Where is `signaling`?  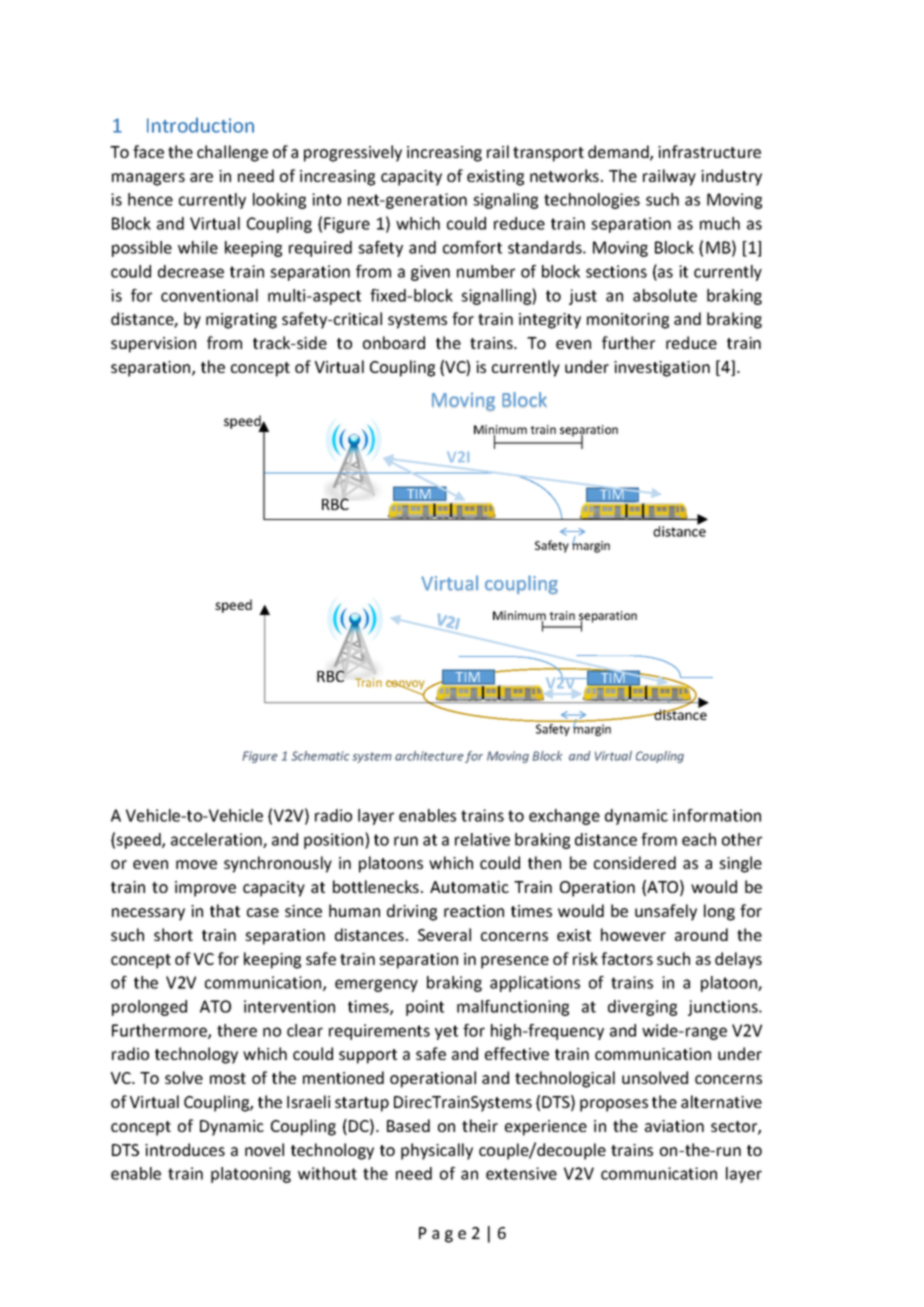
signaling is located at coordinates (505, 201).
